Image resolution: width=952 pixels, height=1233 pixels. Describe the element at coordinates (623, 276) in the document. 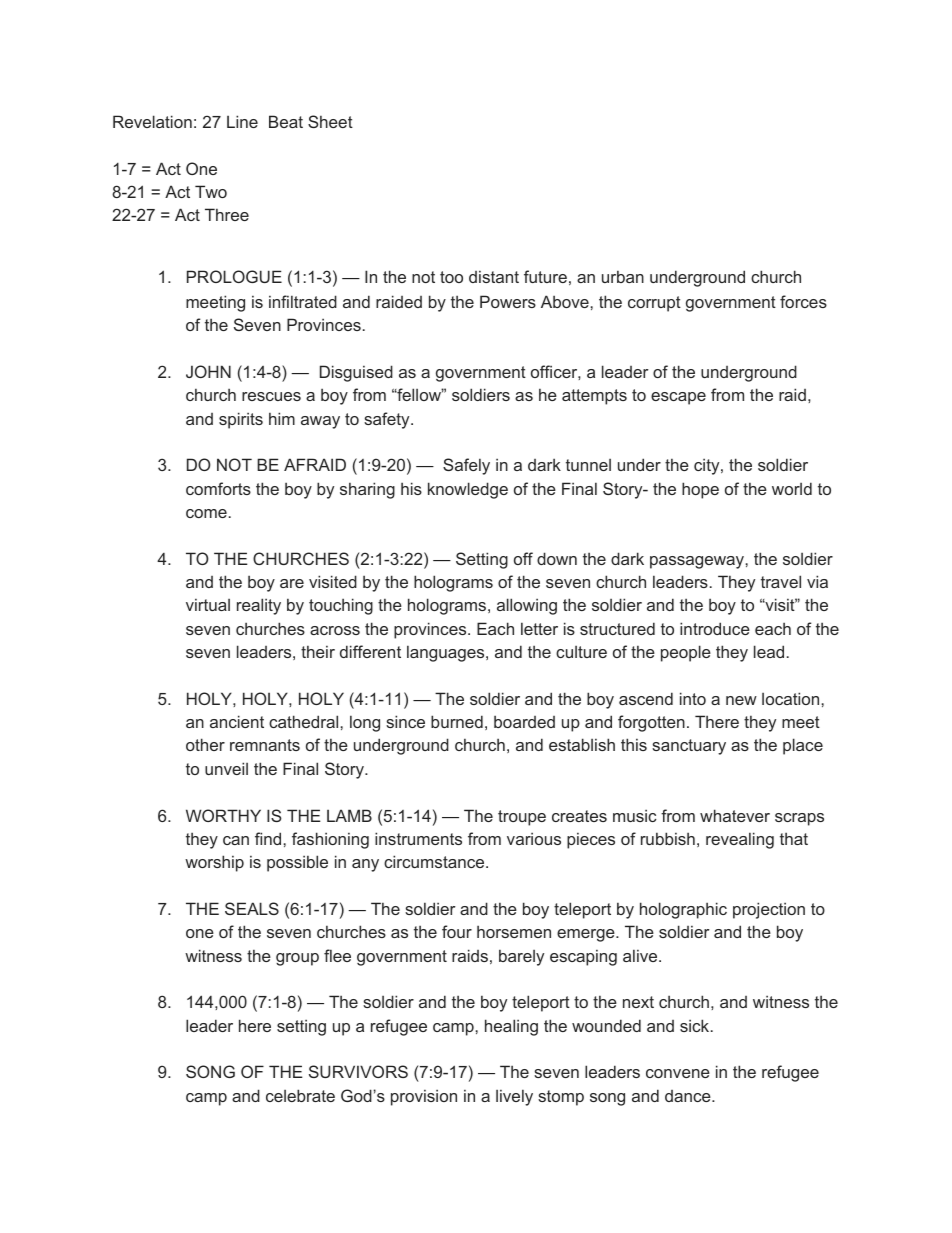

I see `urban` at that location.
